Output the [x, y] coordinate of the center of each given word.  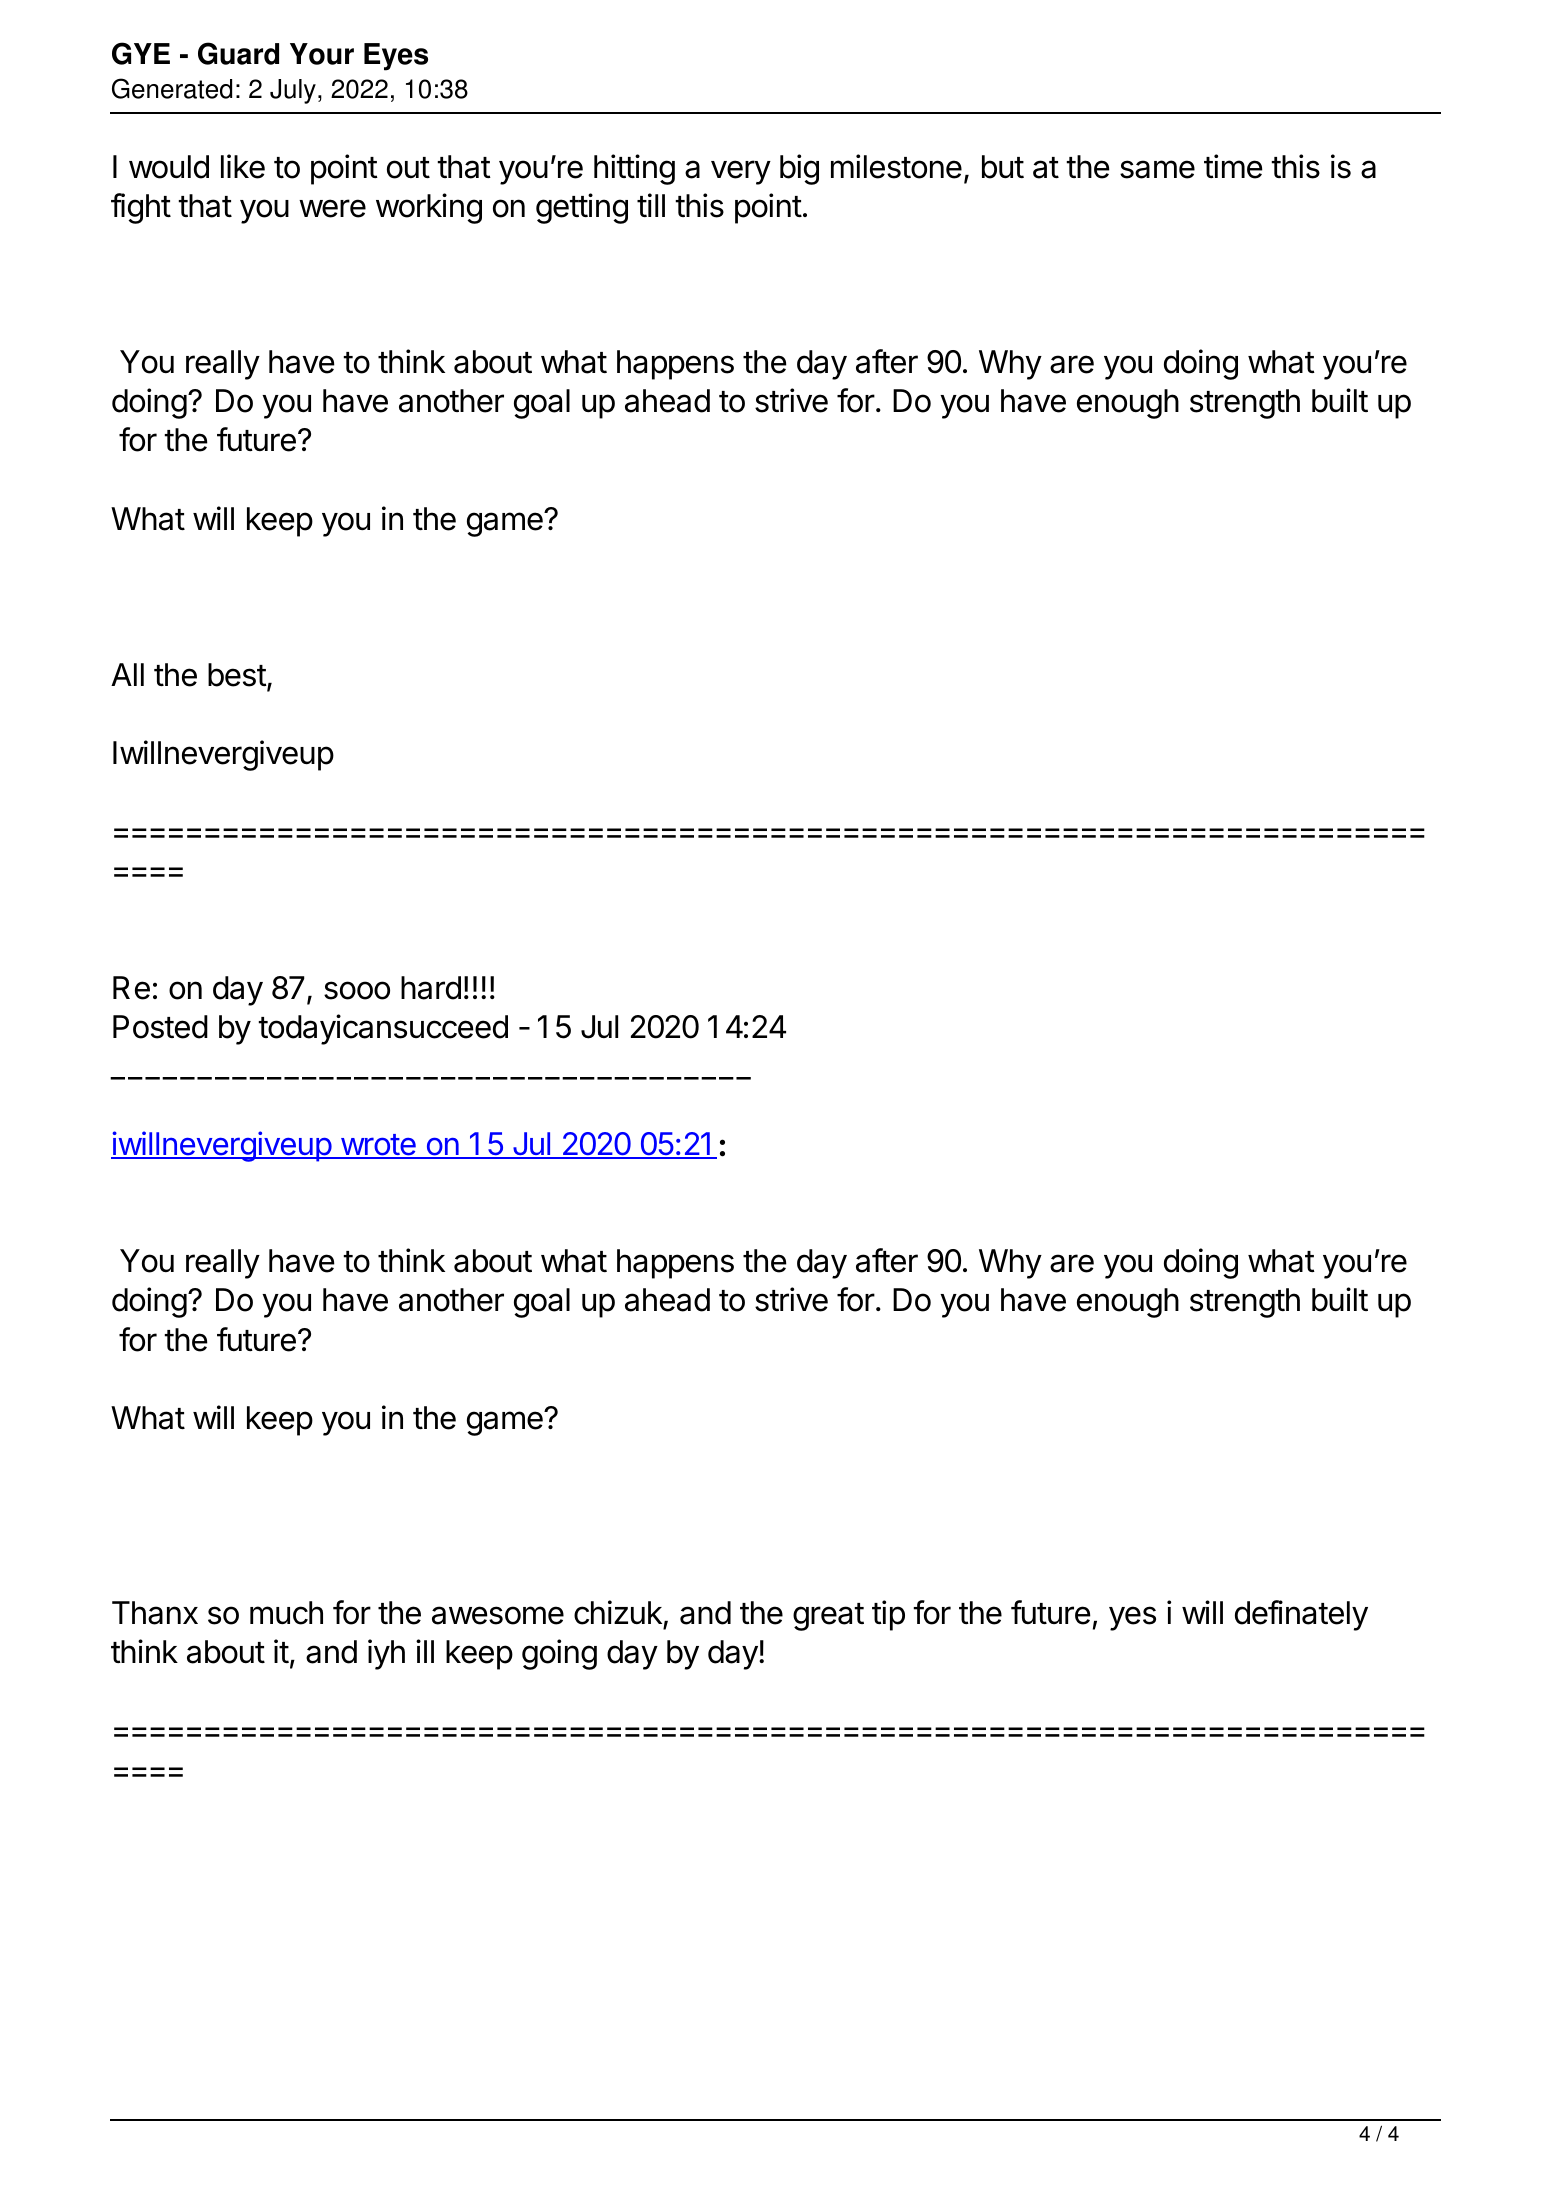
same [1157, 169]
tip [888, 1615]
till [651, 205]
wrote [378, 1146]
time [1233, 166]
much [286, 1613]
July [293, 91]
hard [431, 988]
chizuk [619, 1614]
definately [1301, 1615]
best [237, 675]
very [741, 172]
